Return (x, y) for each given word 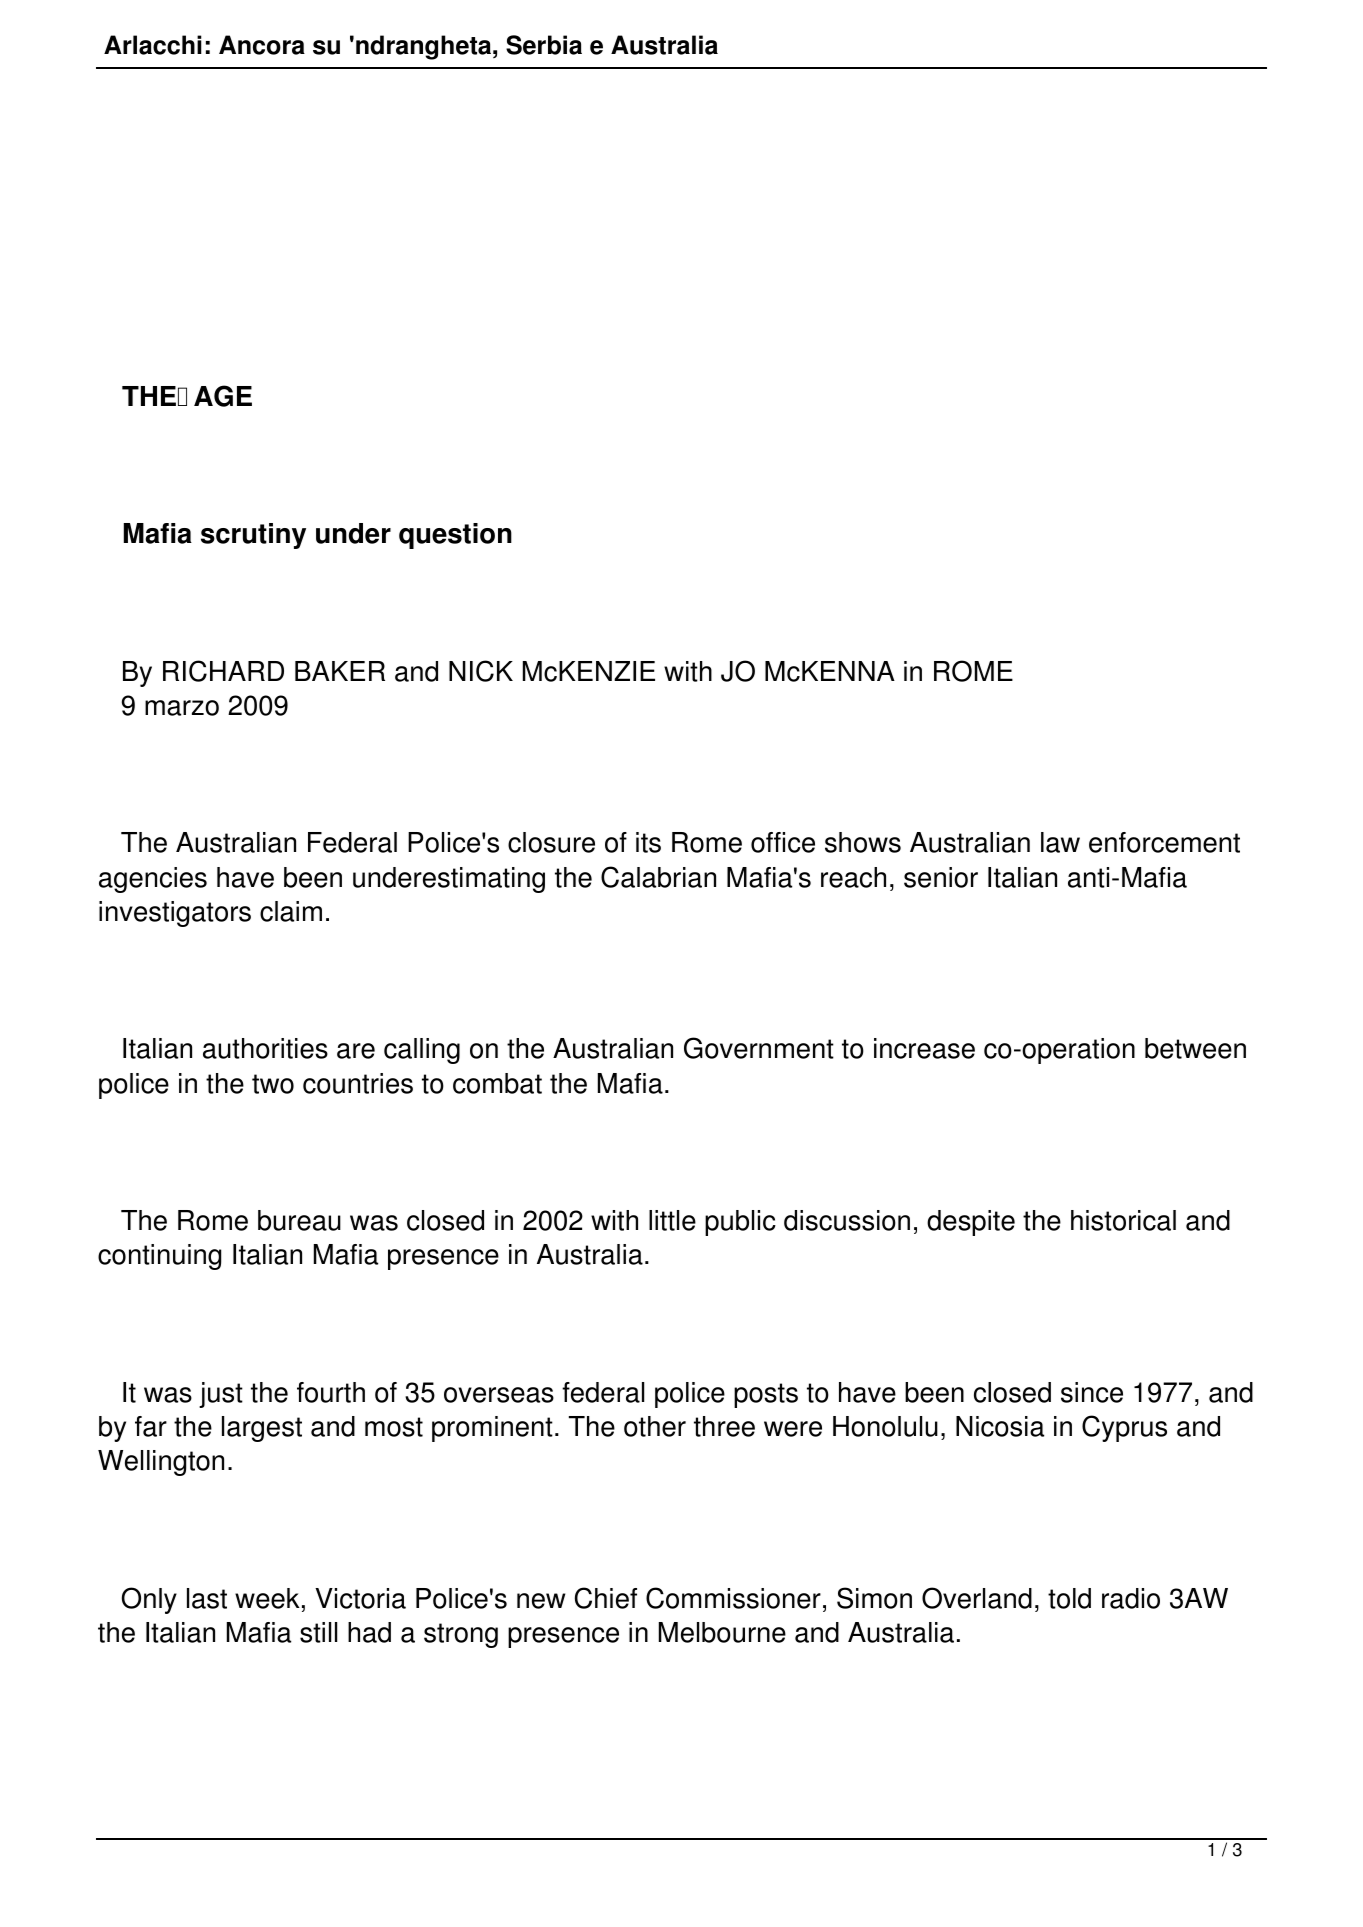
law (1060, 842)
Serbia (544, 45)
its (648, 842)
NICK (481, 671)
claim (291, 911)
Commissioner (733, 1598)
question (455, 536)
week (267, 1598)
